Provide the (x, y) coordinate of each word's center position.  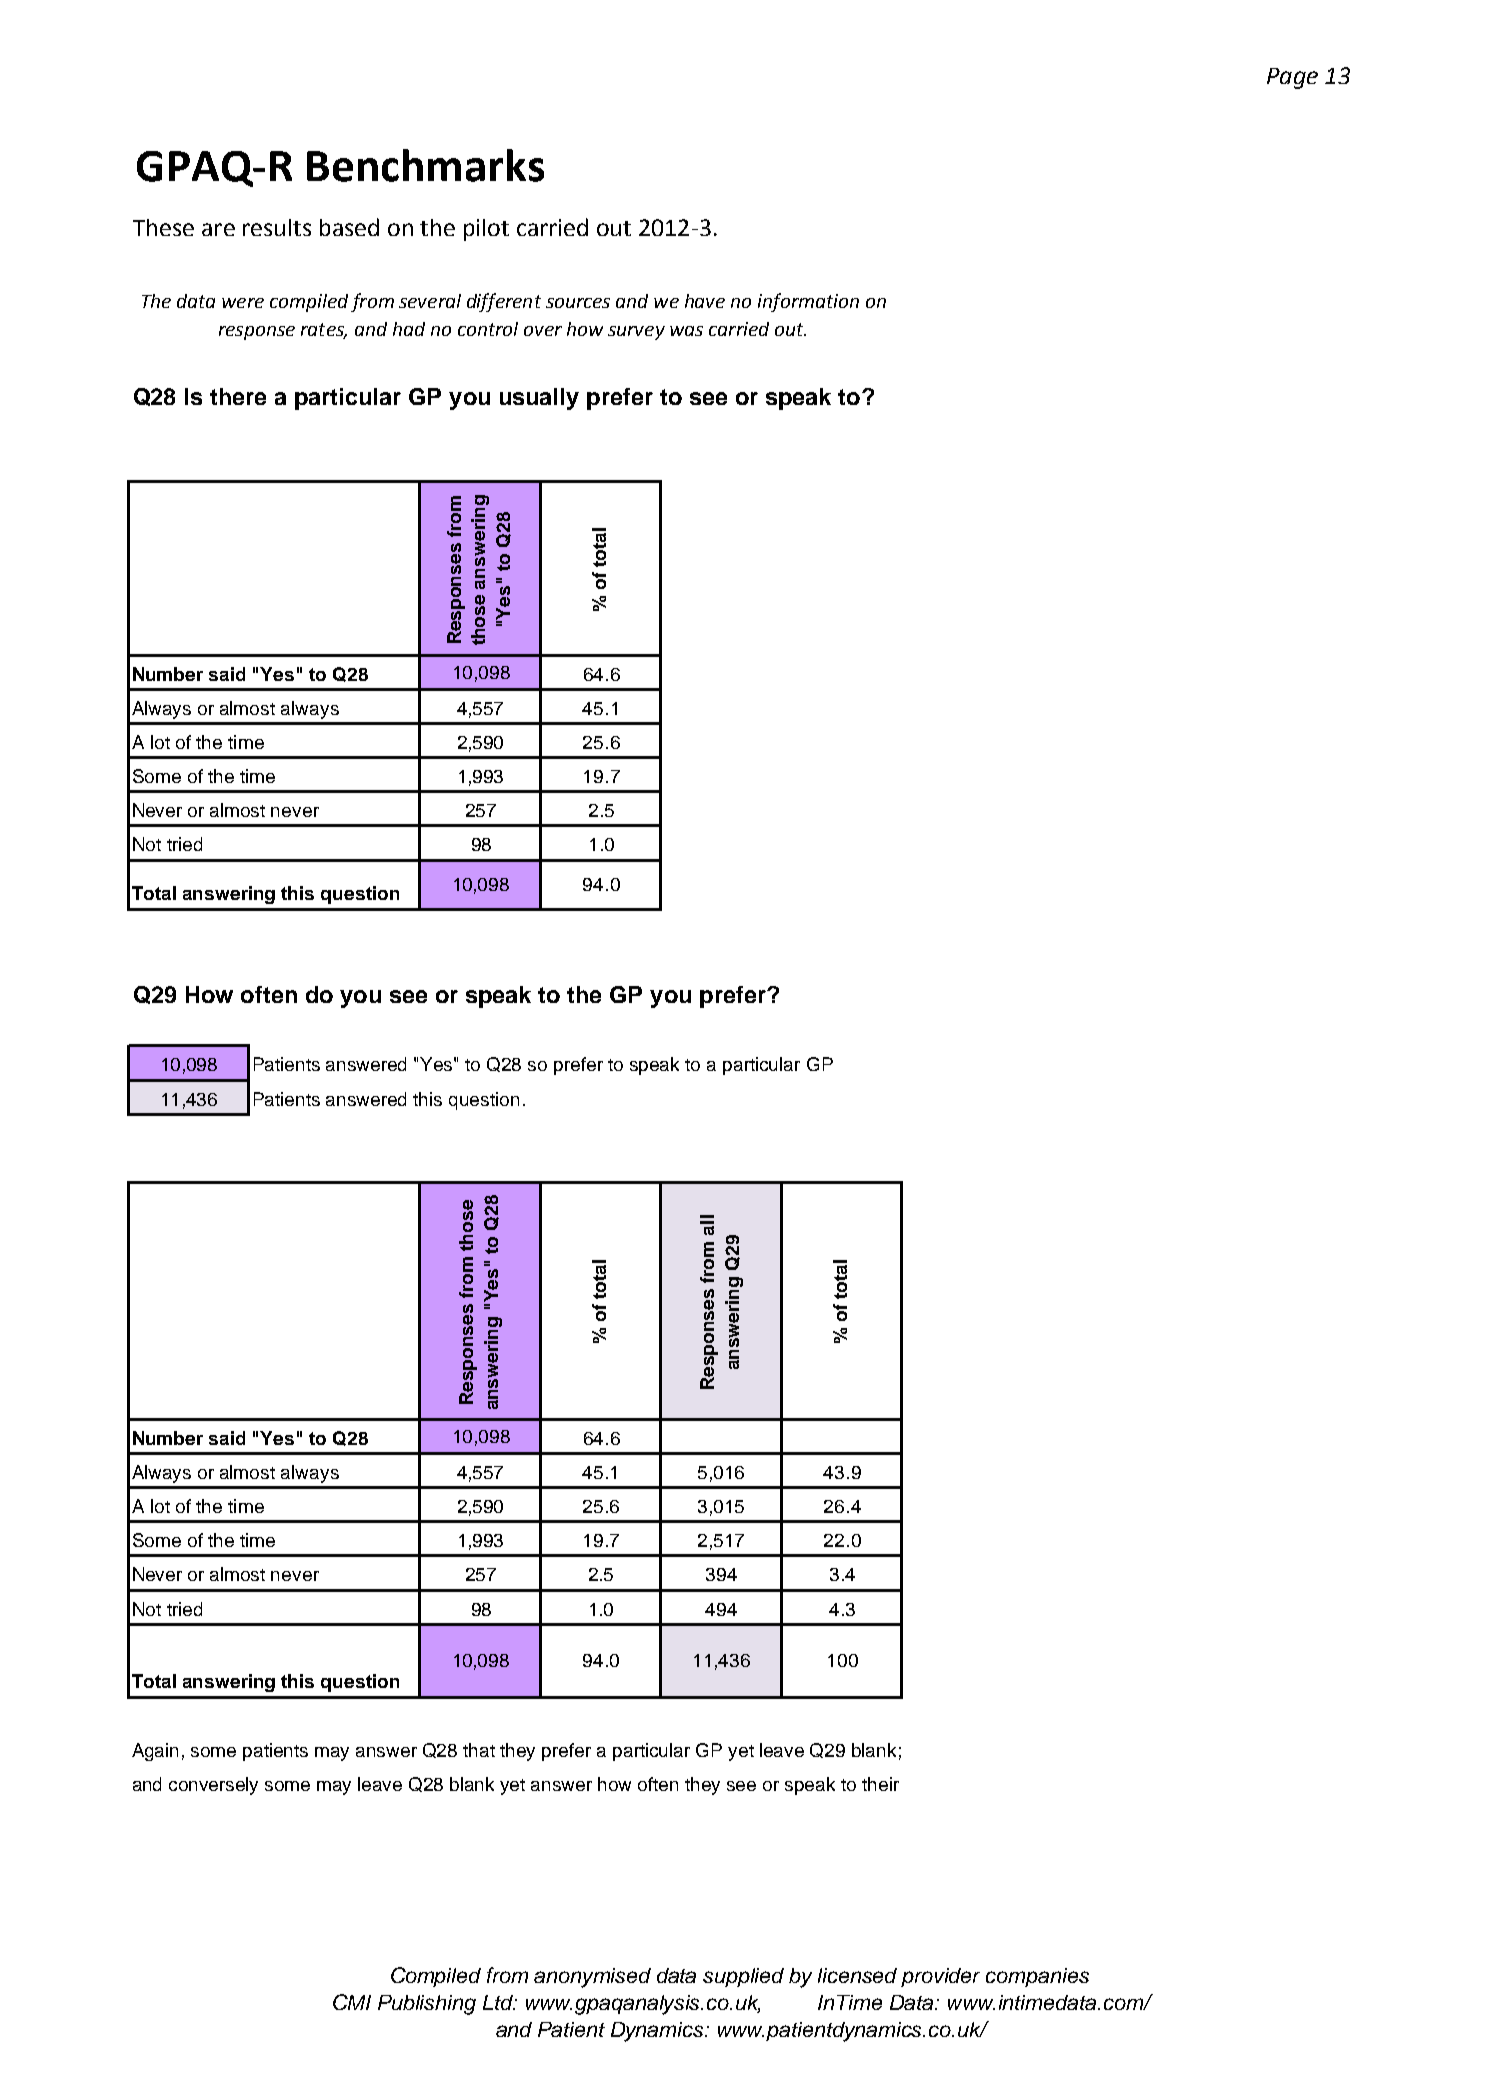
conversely (213, 1786)
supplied (743, 1977)
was (686, 331)
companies (1037, 1977)
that (479, 1750)
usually (539, 399)
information (808, 302)
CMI (352, 2002)
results (277, 227)
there (238, 396)
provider (940, 1977)
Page (1292, 78)
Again (155, 1752)
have (705, 301)
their (880, 1784)
